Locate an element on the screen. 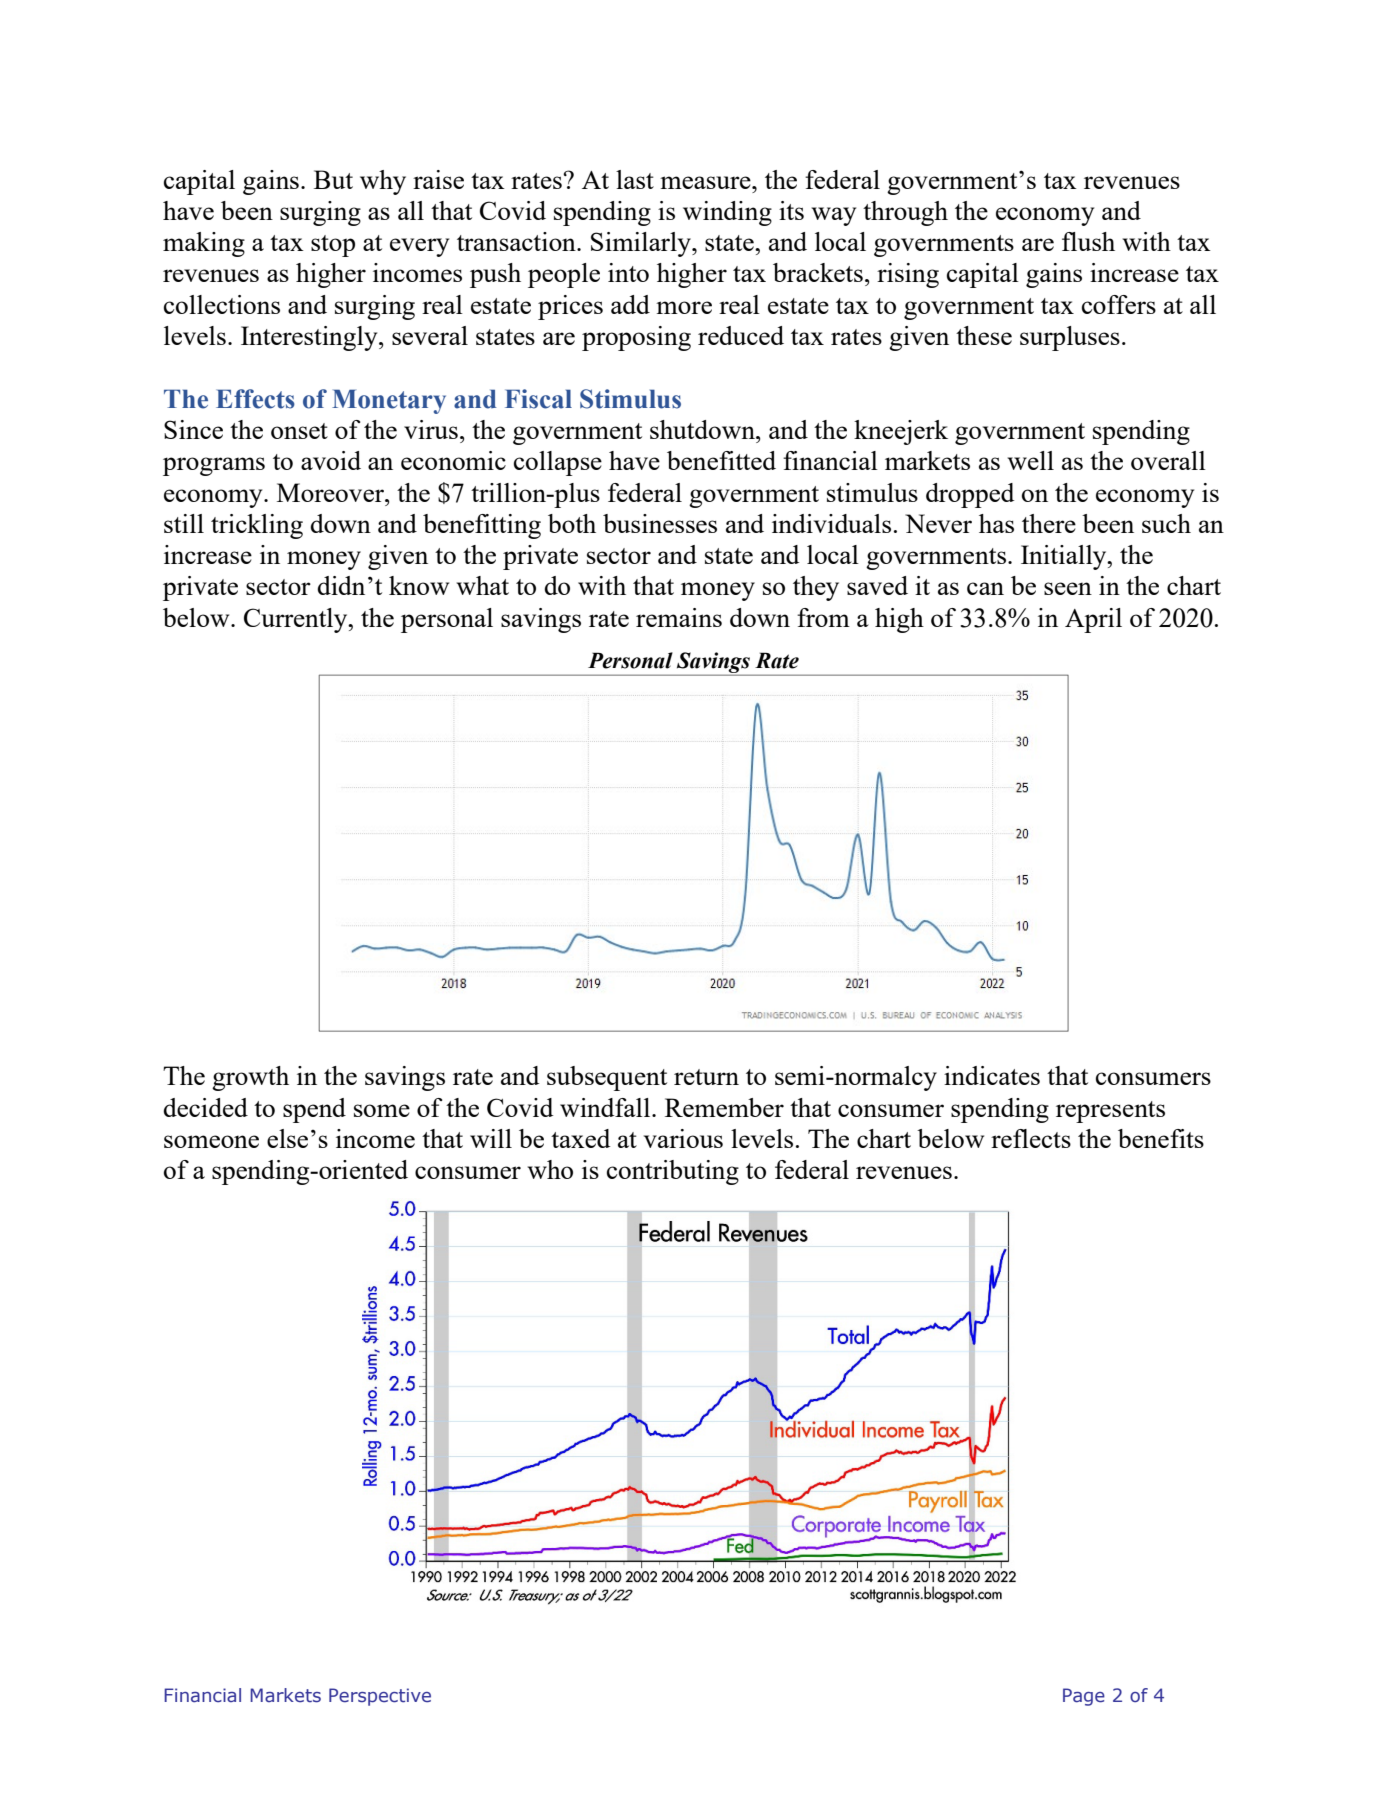  growth is located at coordinates (250, 1078).
